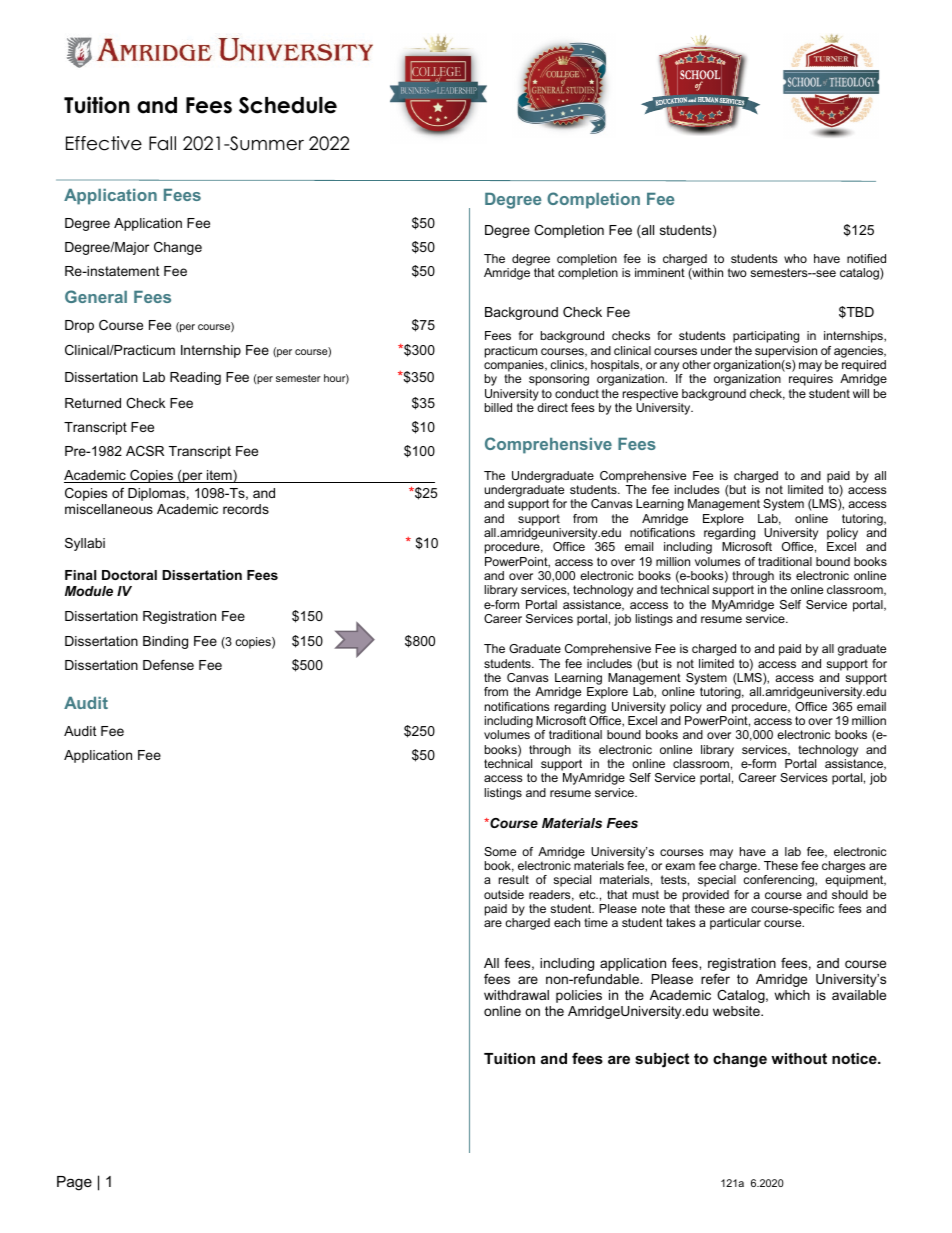  Describe the element at coordinates (515, 366) in the page. I see `companies` at that location.
